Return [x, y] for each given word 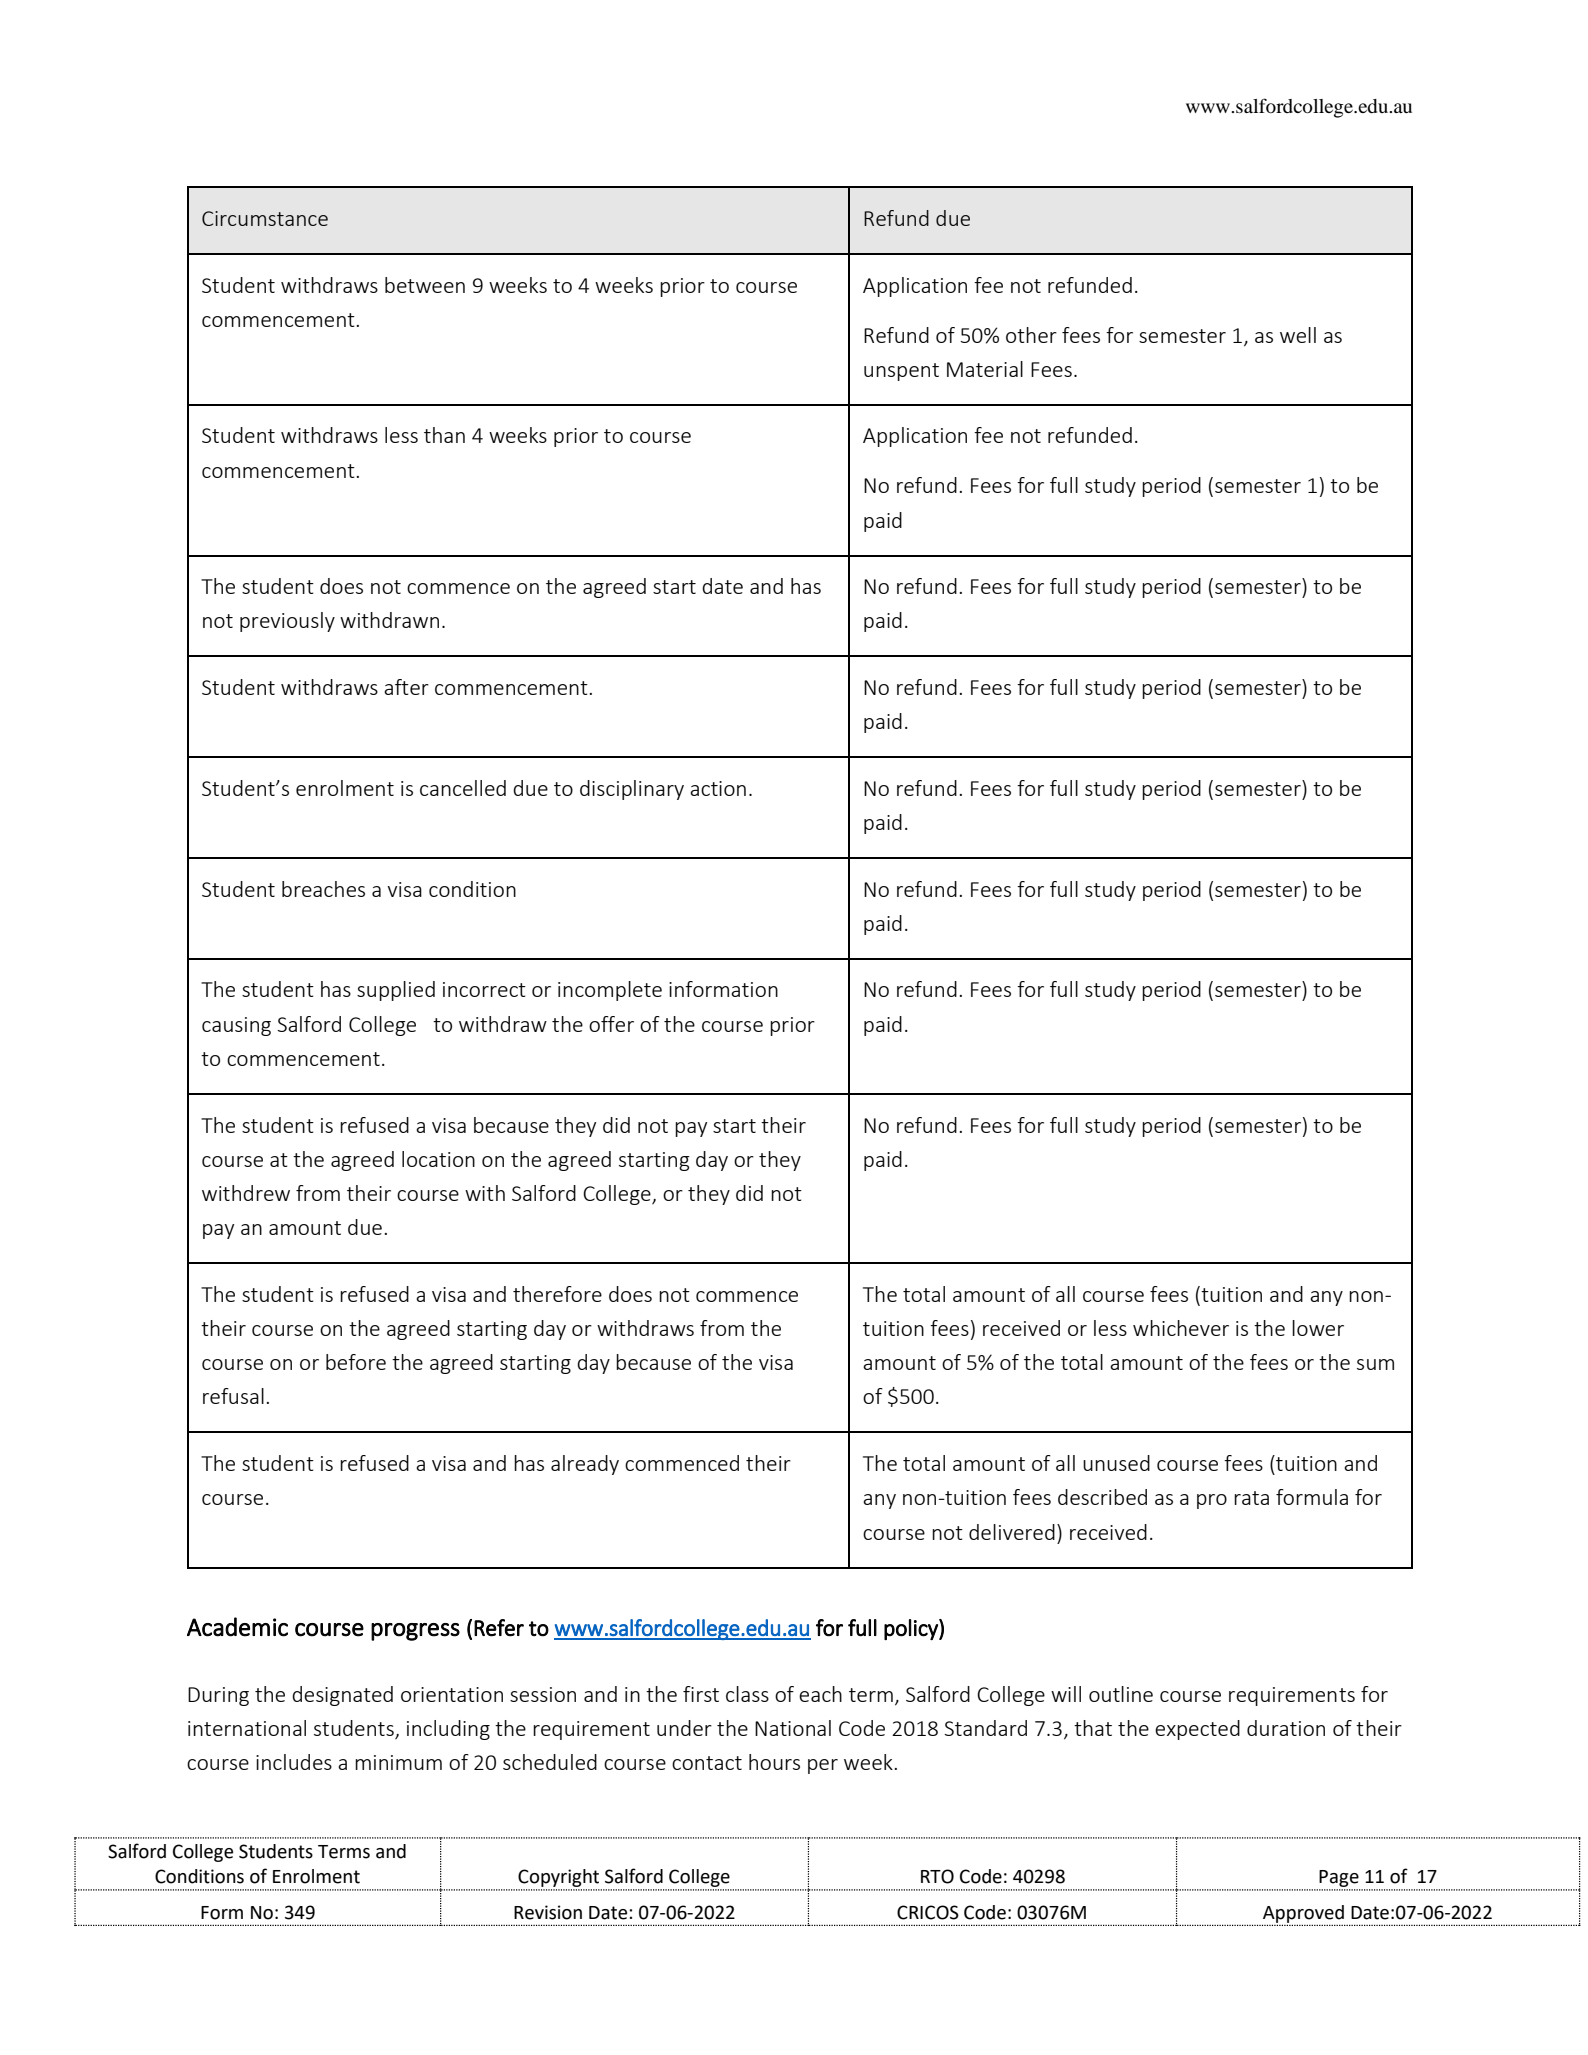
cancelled [463, 788]
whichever [1181, 1328]
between [425, 285]
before [356, 1362]
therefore [557, 1294]
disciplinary [632, 790]
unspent [901, 372]
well [1298, 335]
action [718, 788]
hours [774, 1762]
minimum [398, 1762]
